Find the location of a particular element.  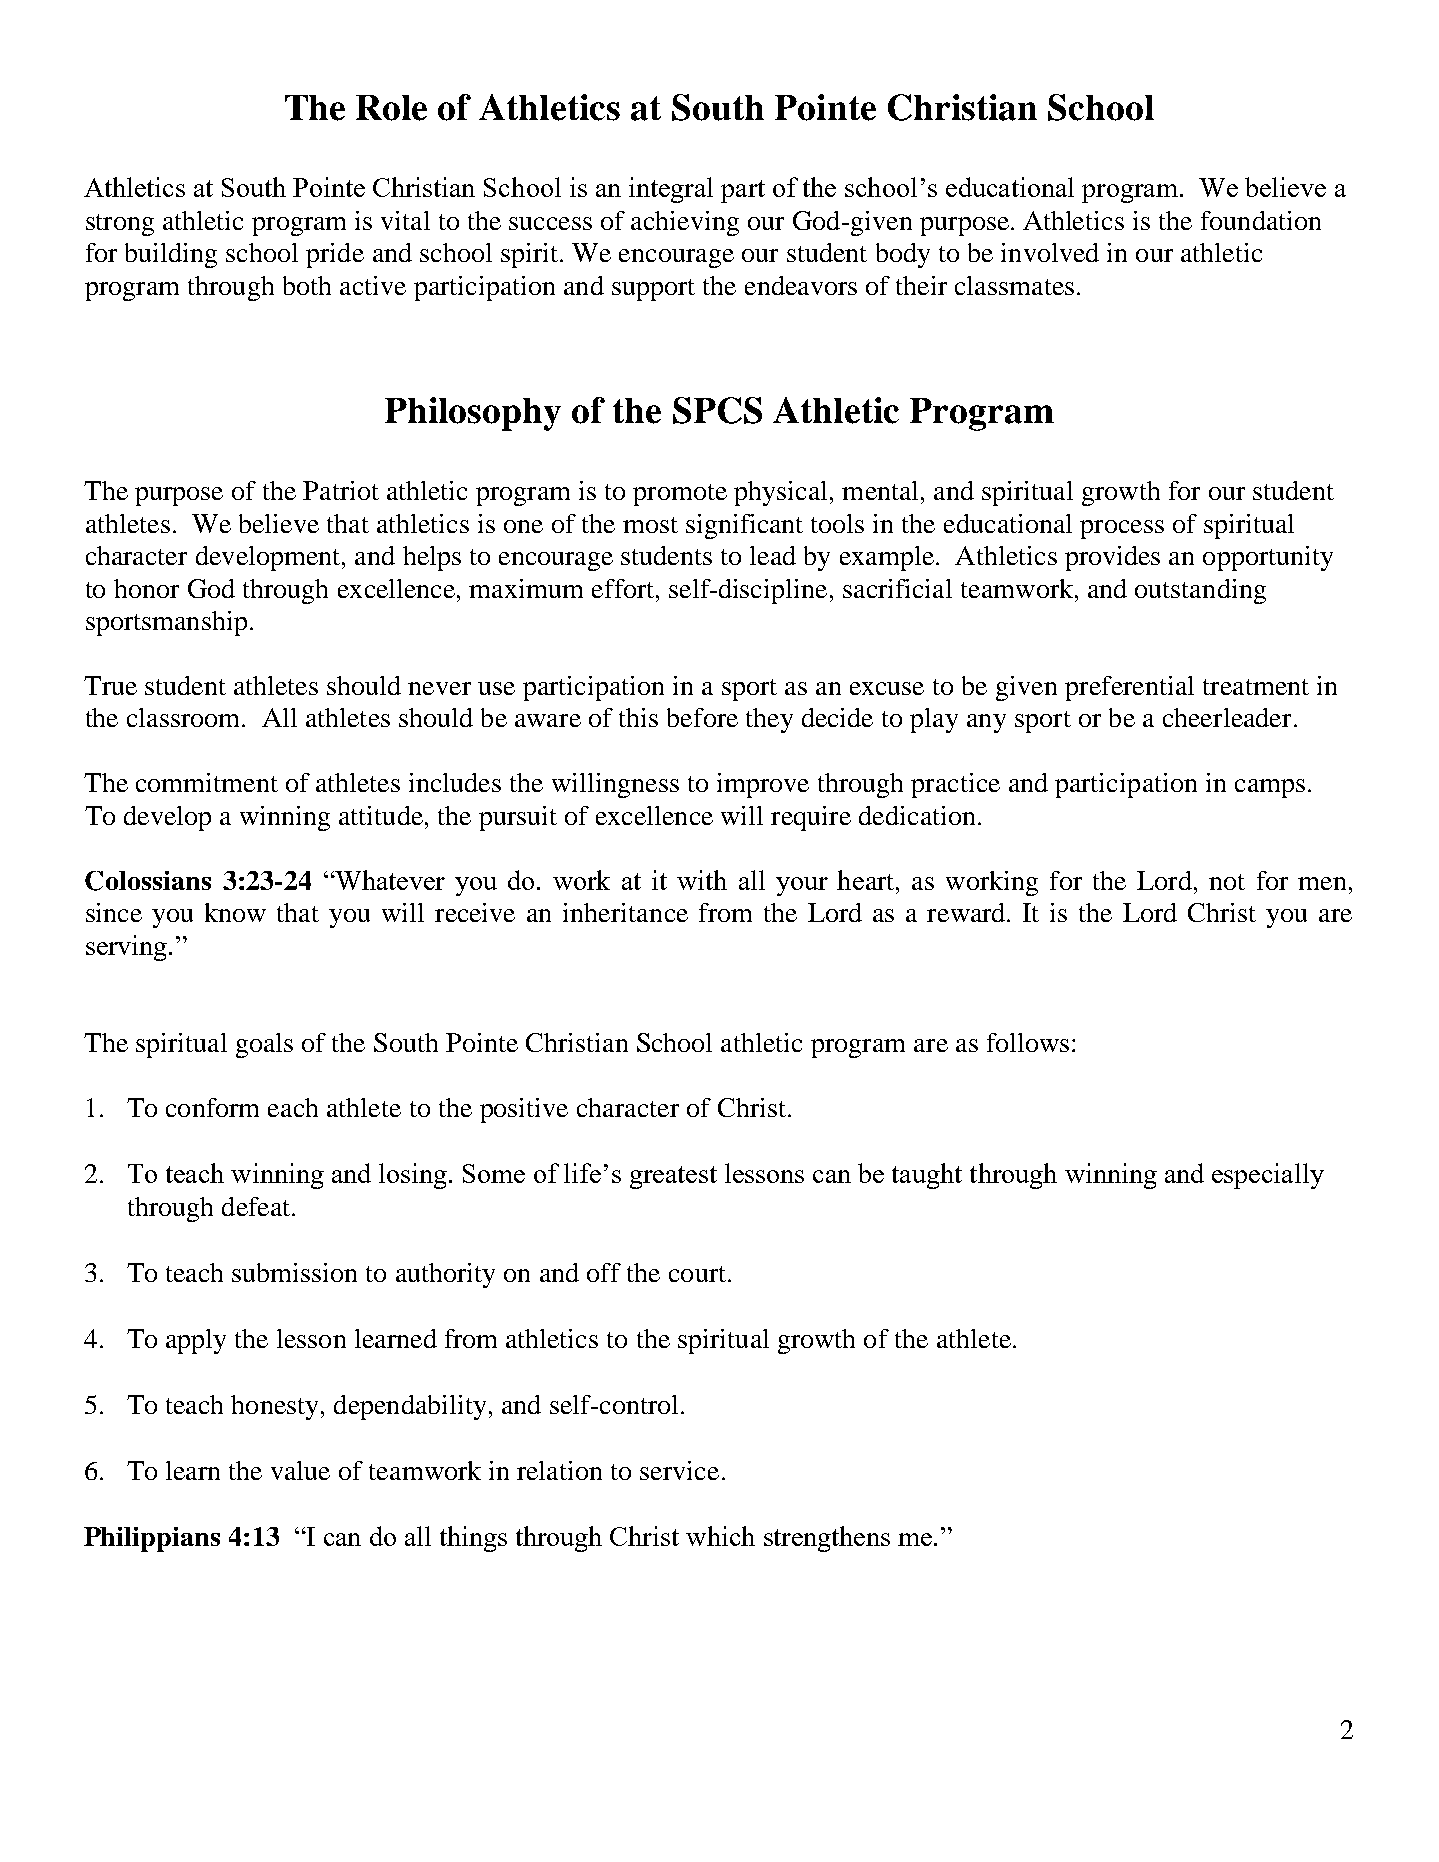

service is located at coordinates (679, 1470).
